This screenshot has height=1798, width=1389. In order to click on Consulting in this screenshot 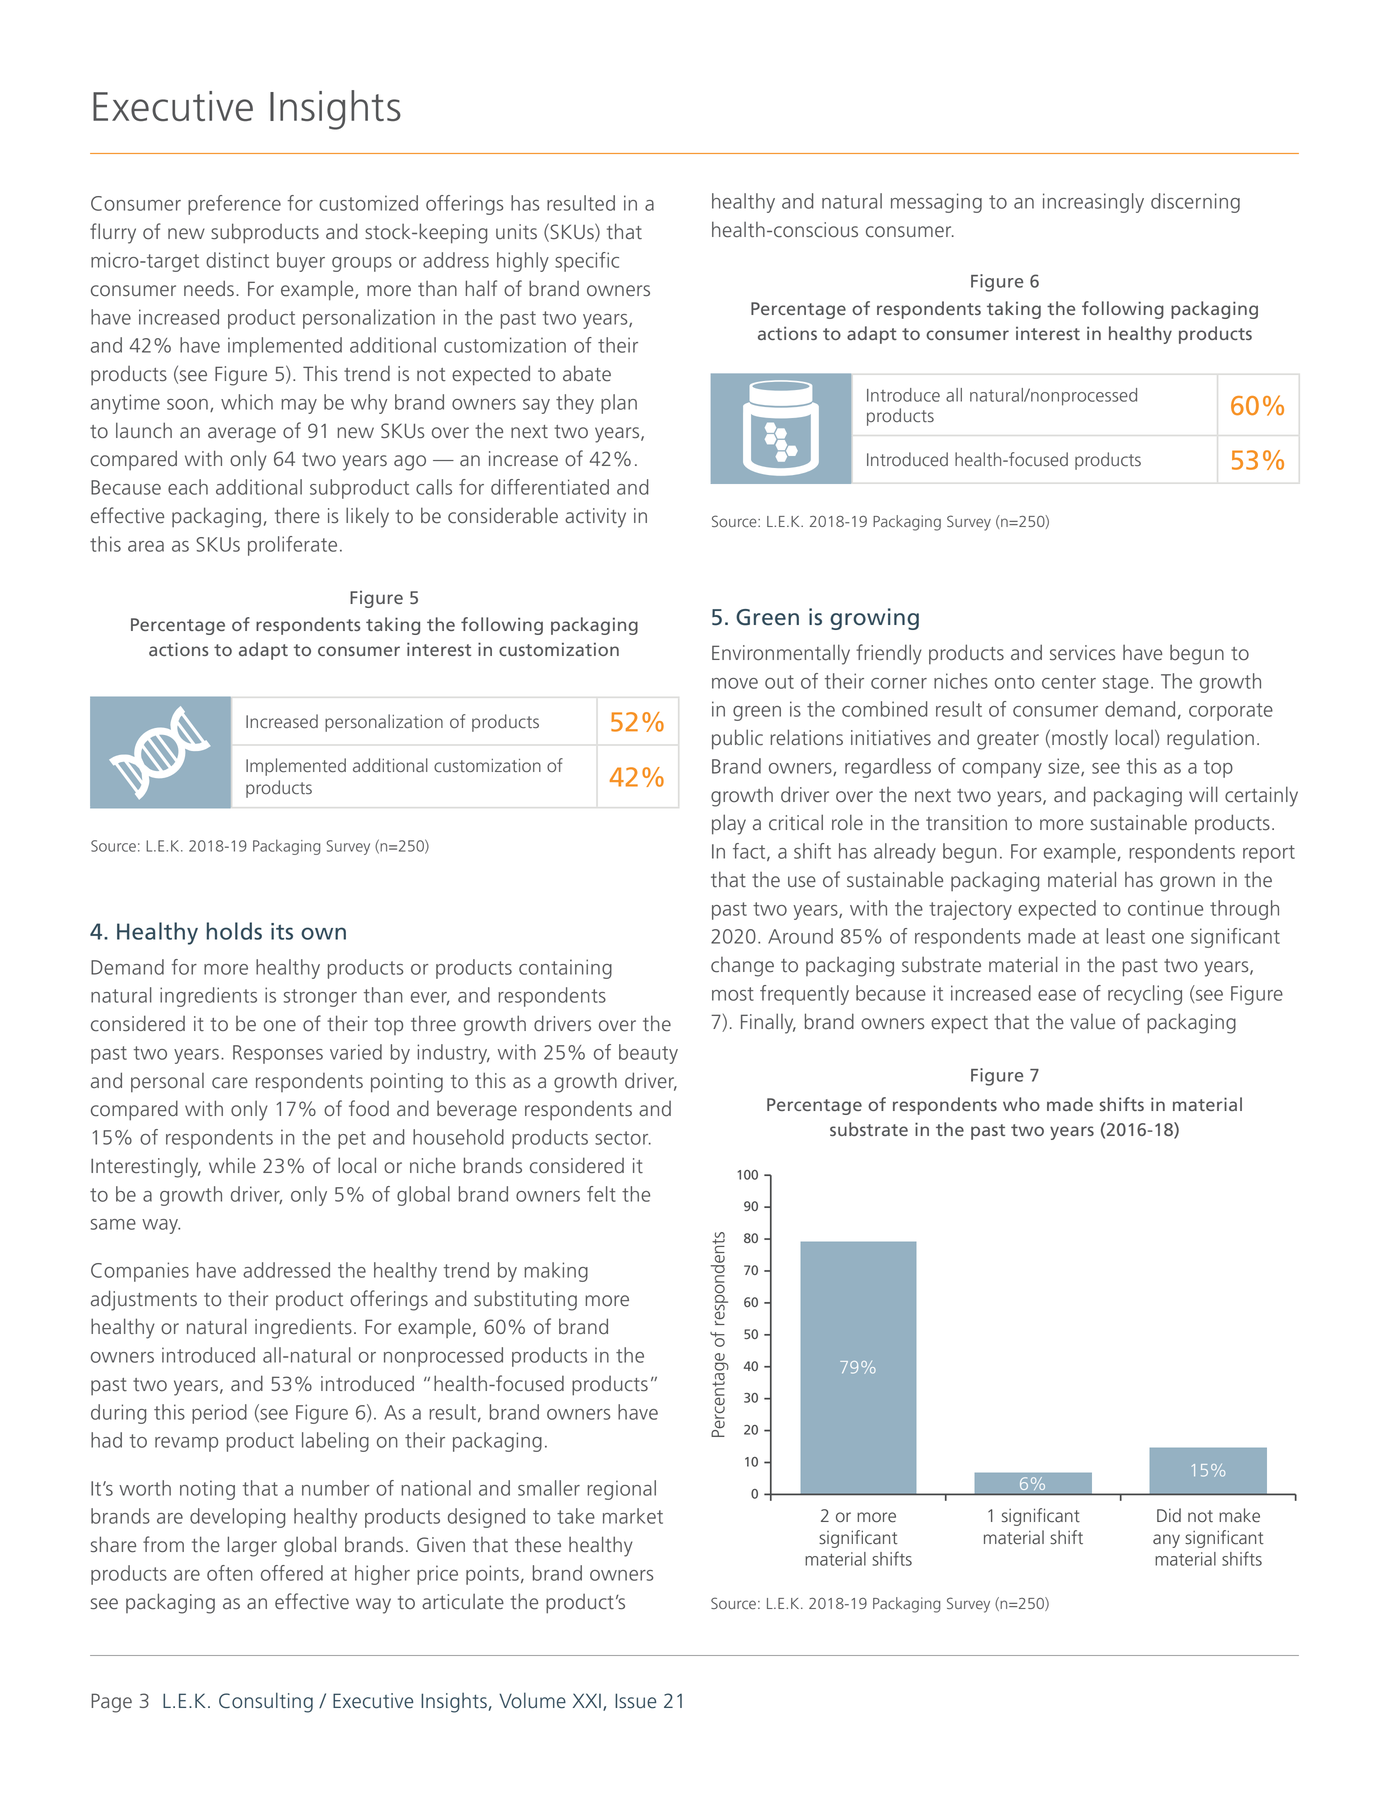, I will do `click(266, 1702)`.
